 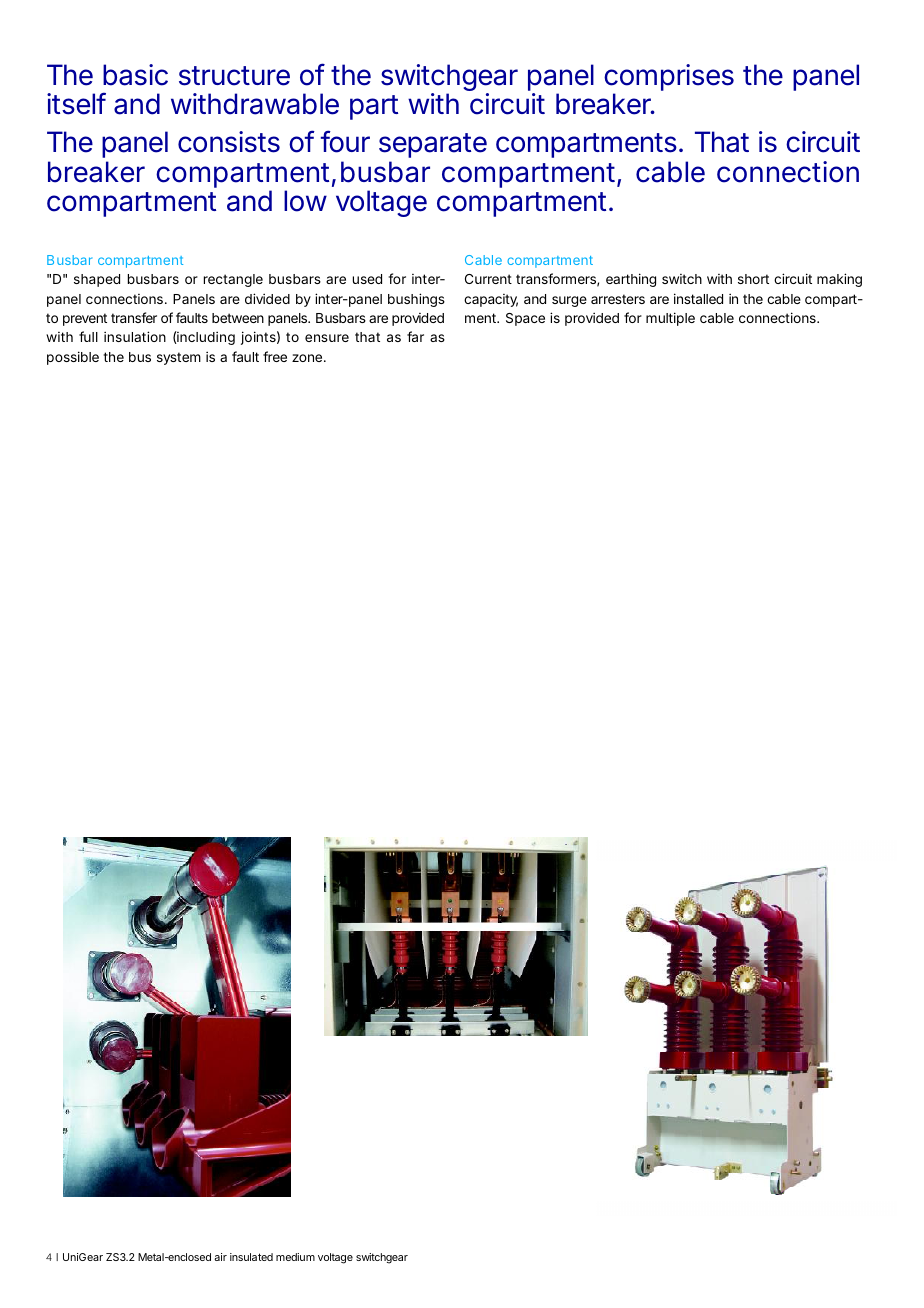 I want to click on comprises, so click(x=669, y=79).
